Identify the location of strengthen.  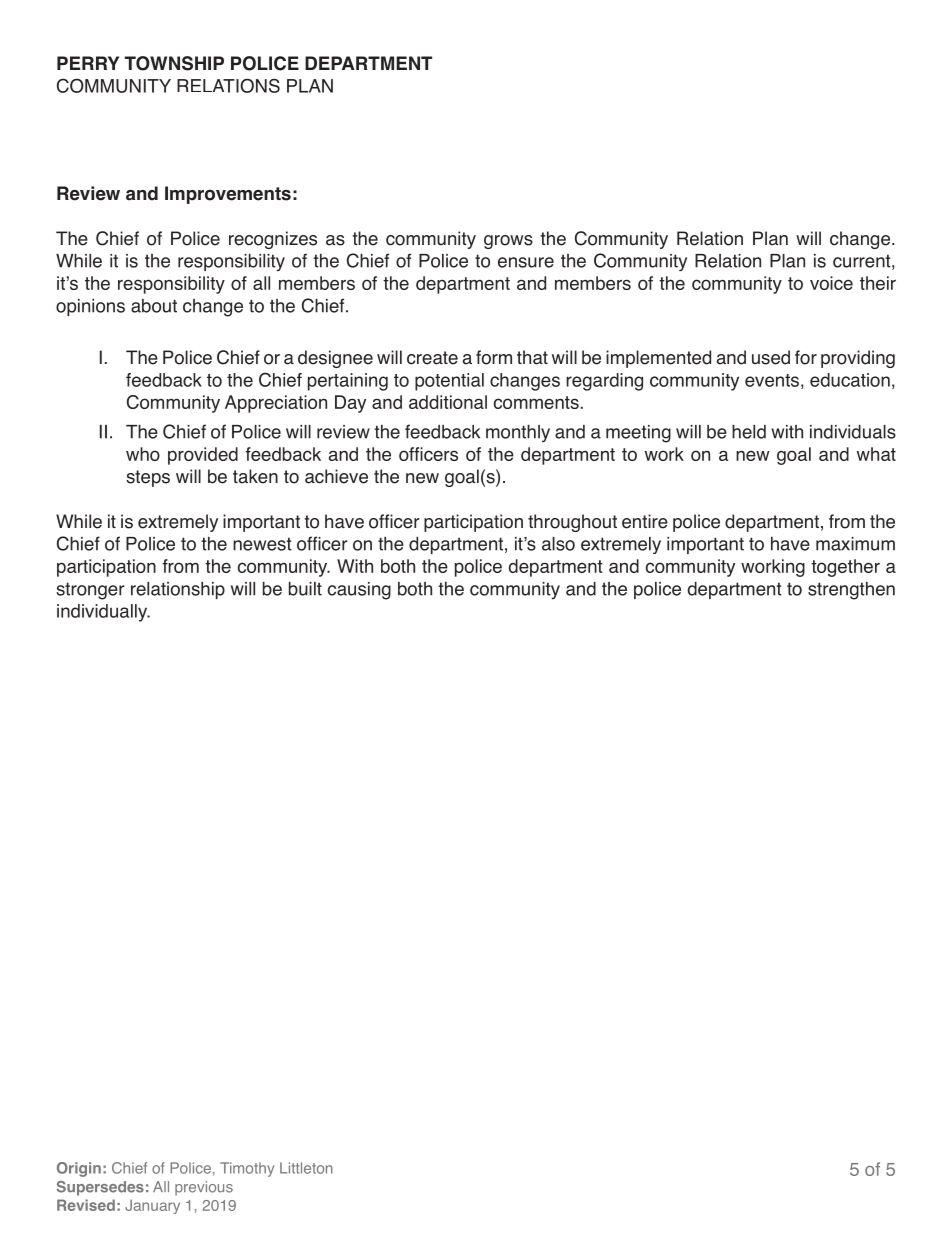
(851, 591).
